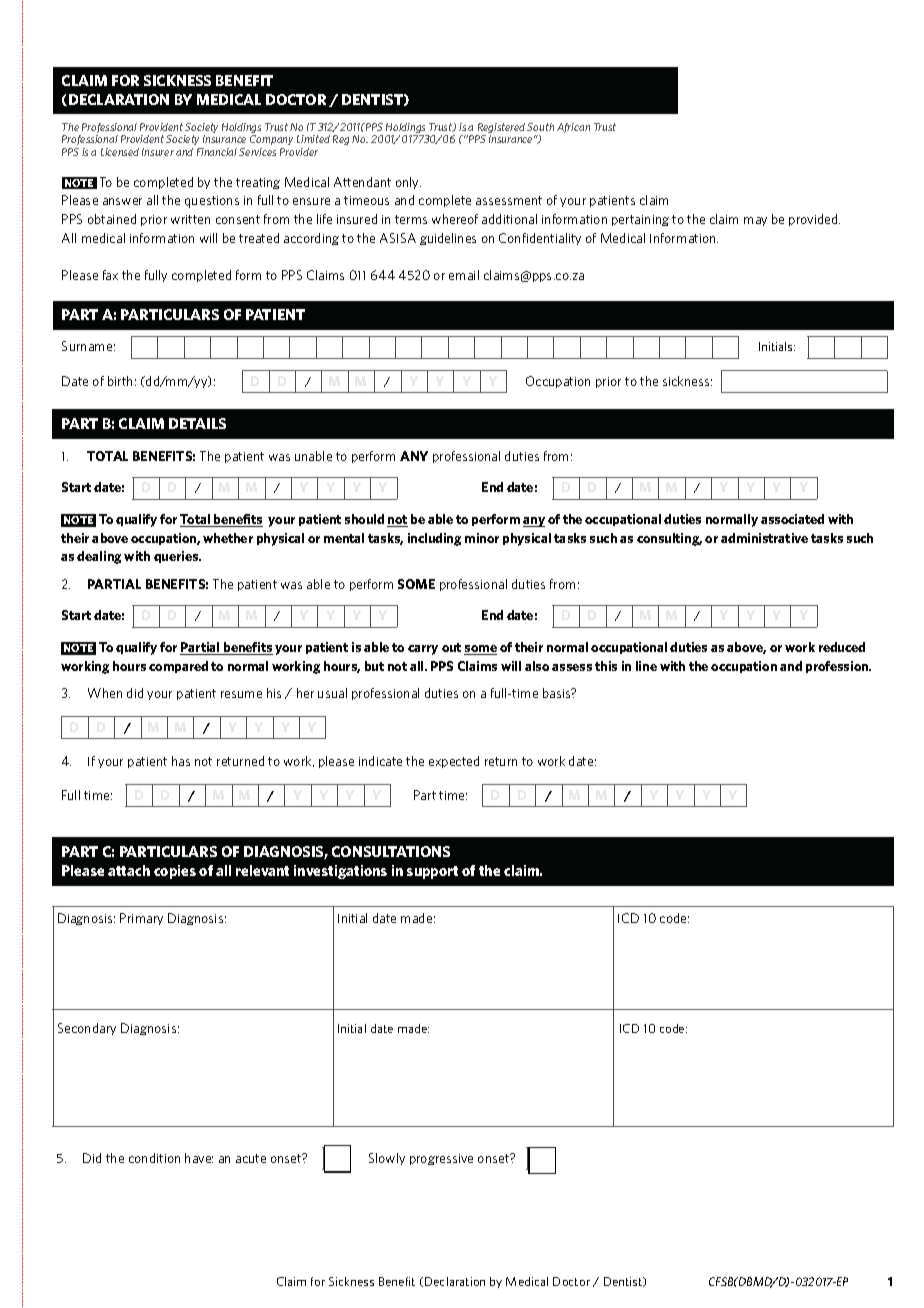 The height and width of the page is (1308, 924). What do you see at coordinates (181, 761) in the page?
I see `has` at bounding box center [181, 761].
